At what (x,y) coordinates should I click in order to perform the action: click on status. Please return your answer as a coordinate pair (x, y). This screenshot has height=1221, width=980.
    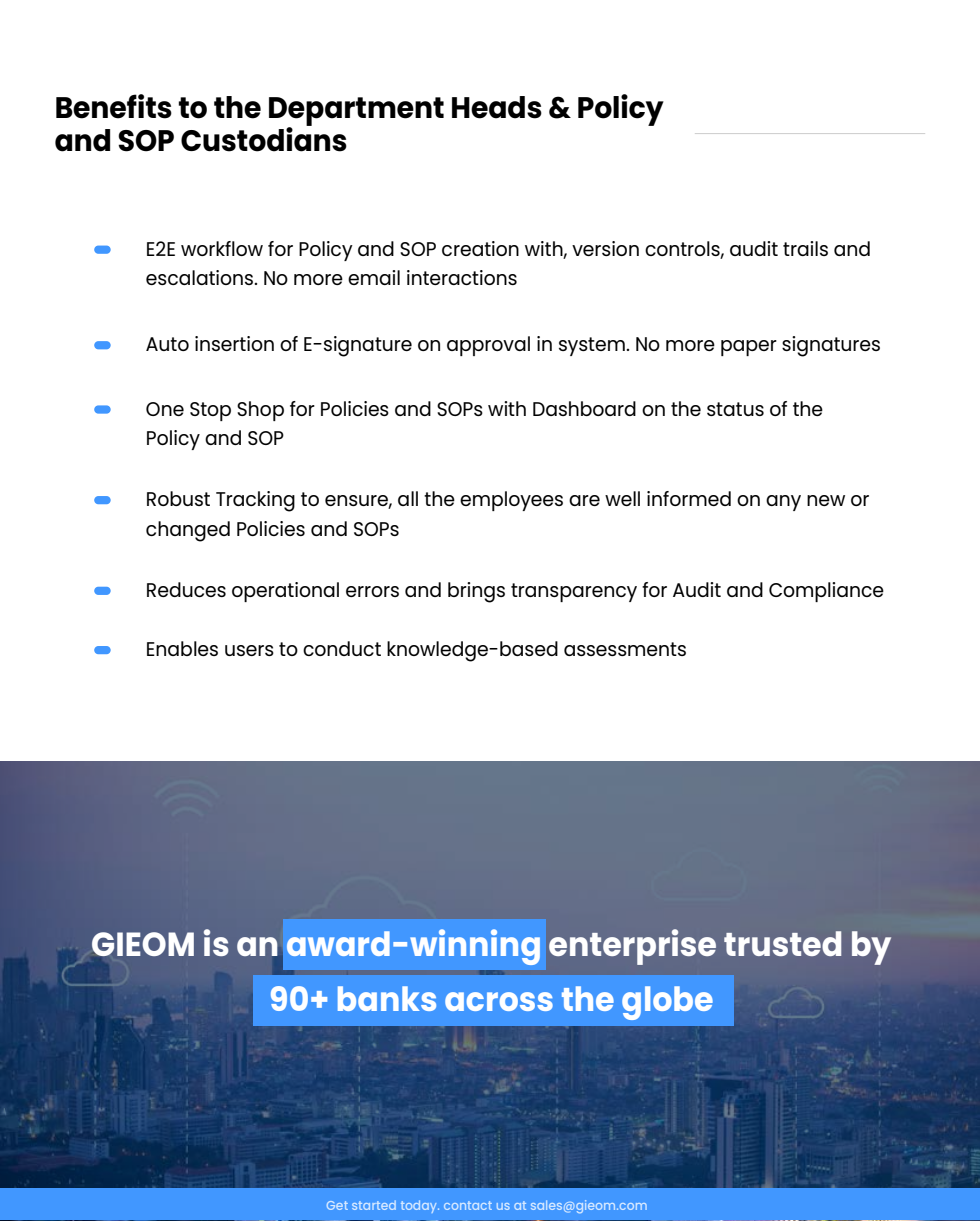
    Looking at the image, I should click on (735, 409).
